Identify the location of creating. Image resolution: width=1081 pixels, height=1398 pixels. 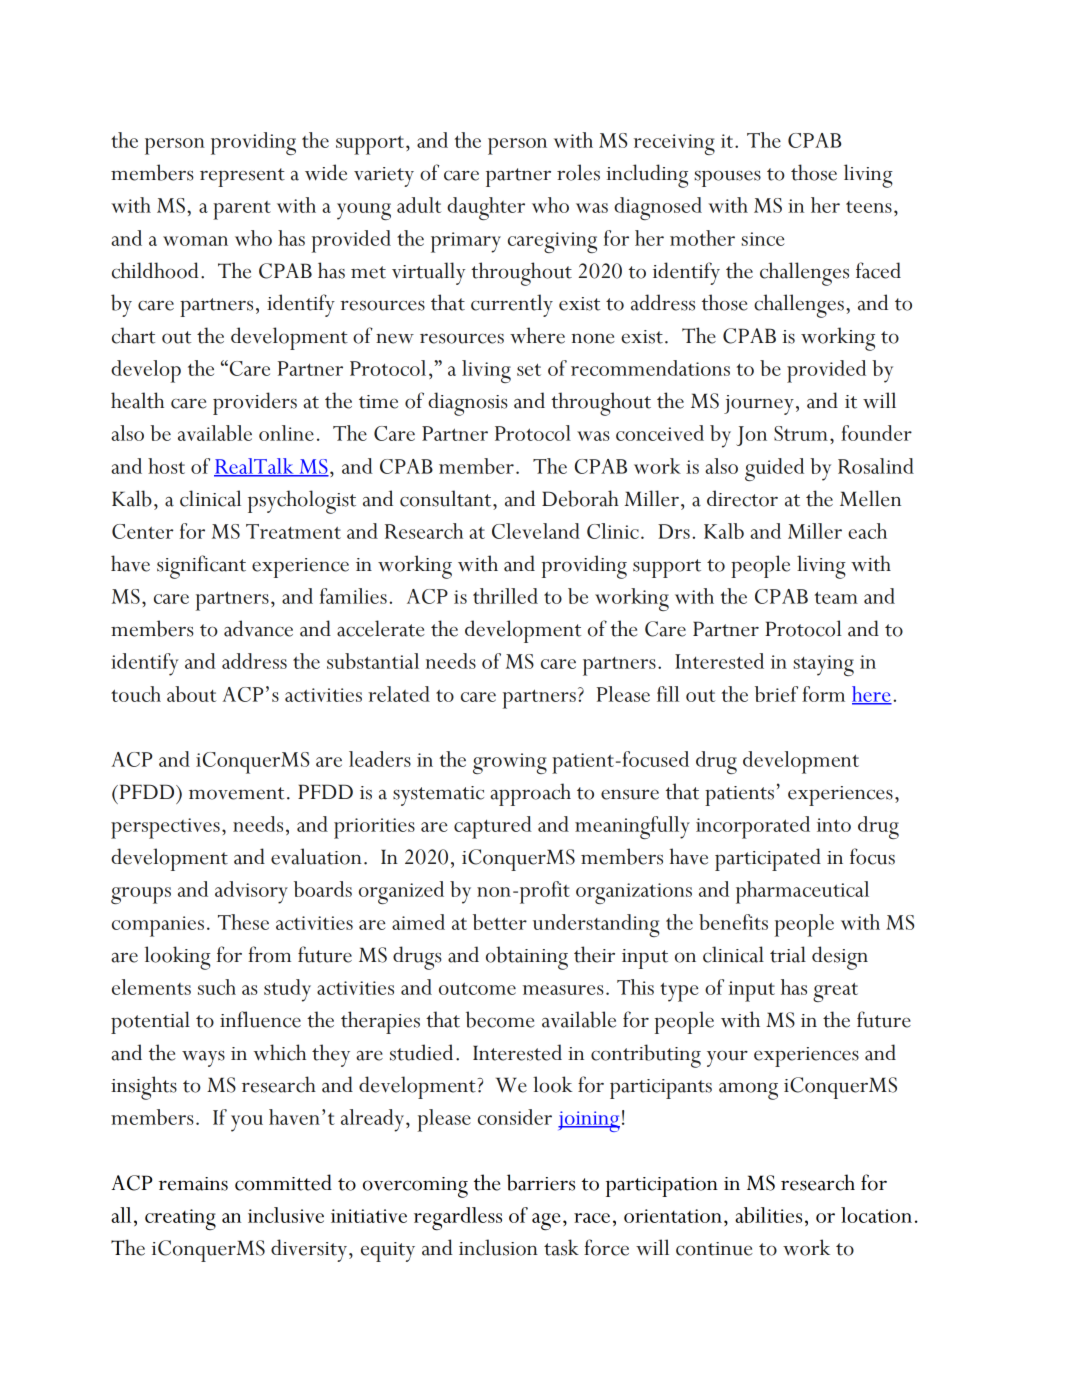
(180, 1219).
